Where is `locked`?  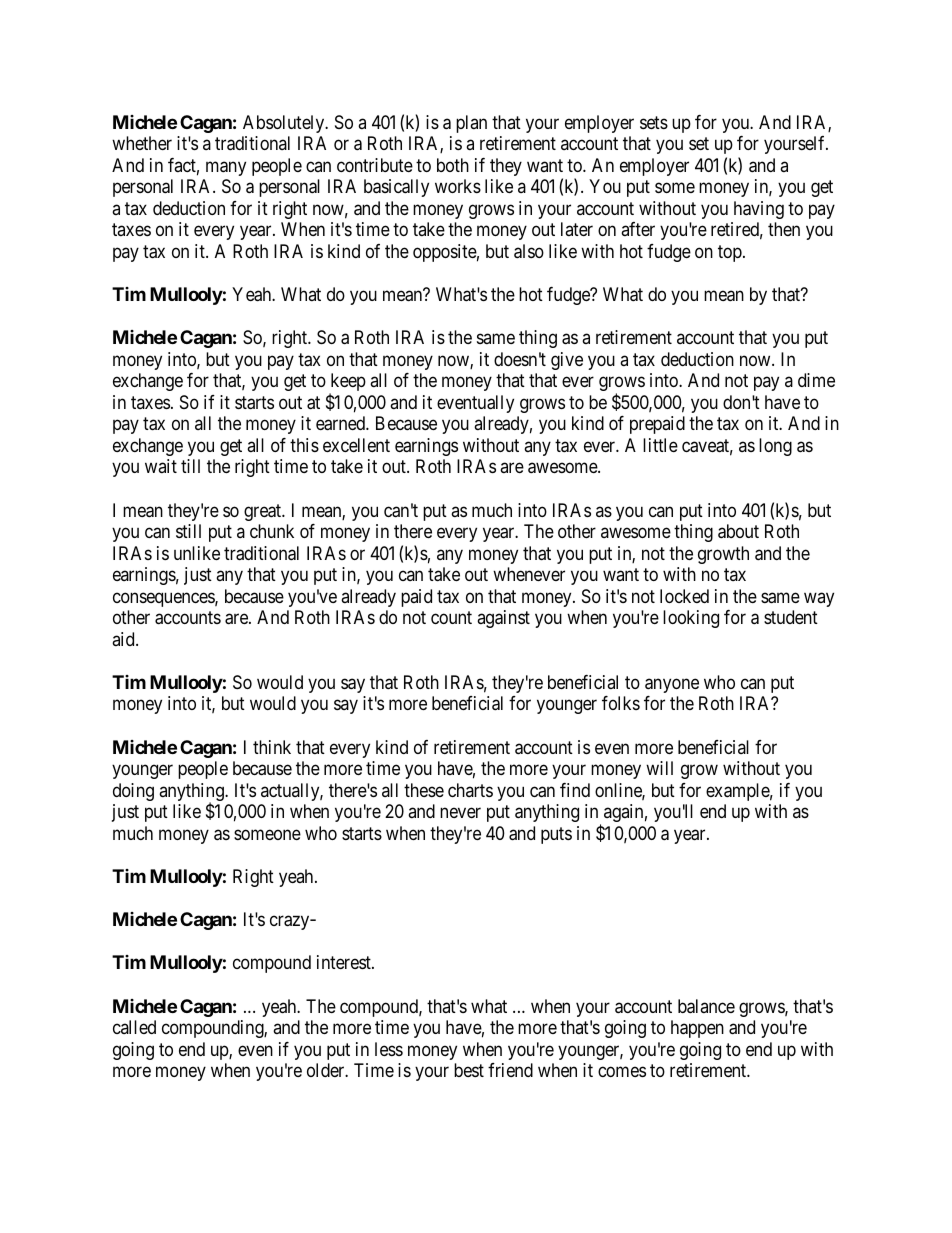
locked is located at coordinates (684, 596).
